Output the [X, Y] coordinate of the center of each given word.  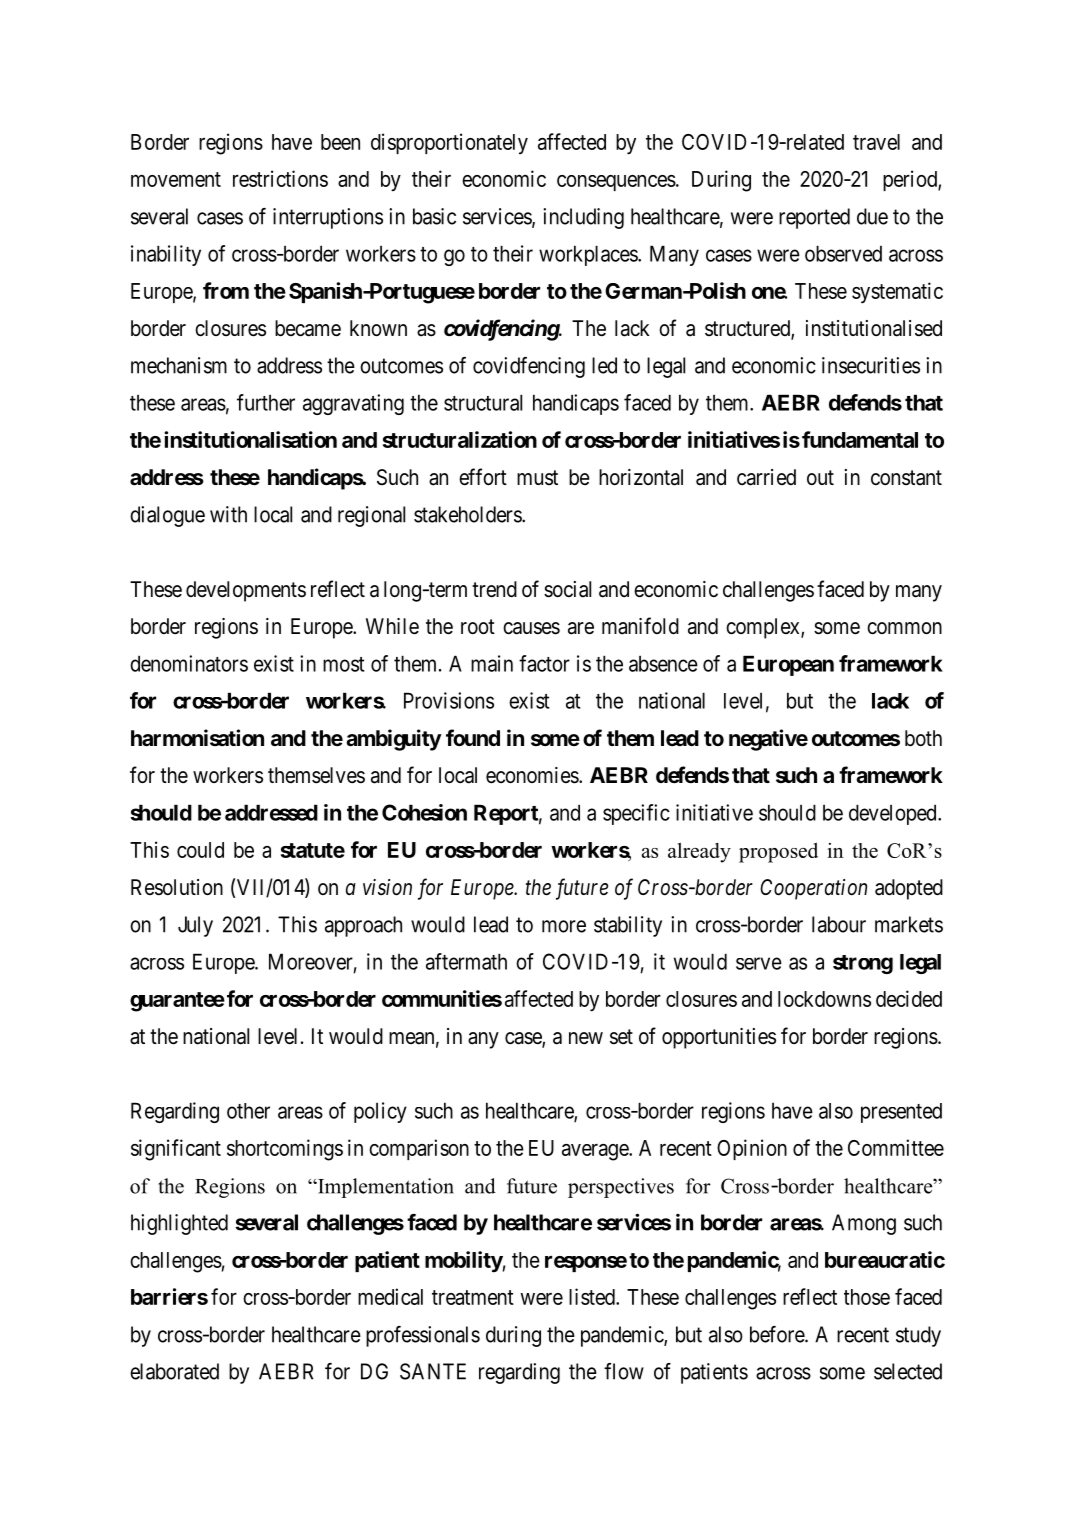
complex [764, 628]
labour [839, 924]
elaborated [174, 1371]
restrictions [280, 178]
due [872, 216]
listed [593, 1296]
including [583, 218]
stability [628, 926]
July [195, 926]
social [567, 589]
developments [246, 591]
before [778, 1334]
